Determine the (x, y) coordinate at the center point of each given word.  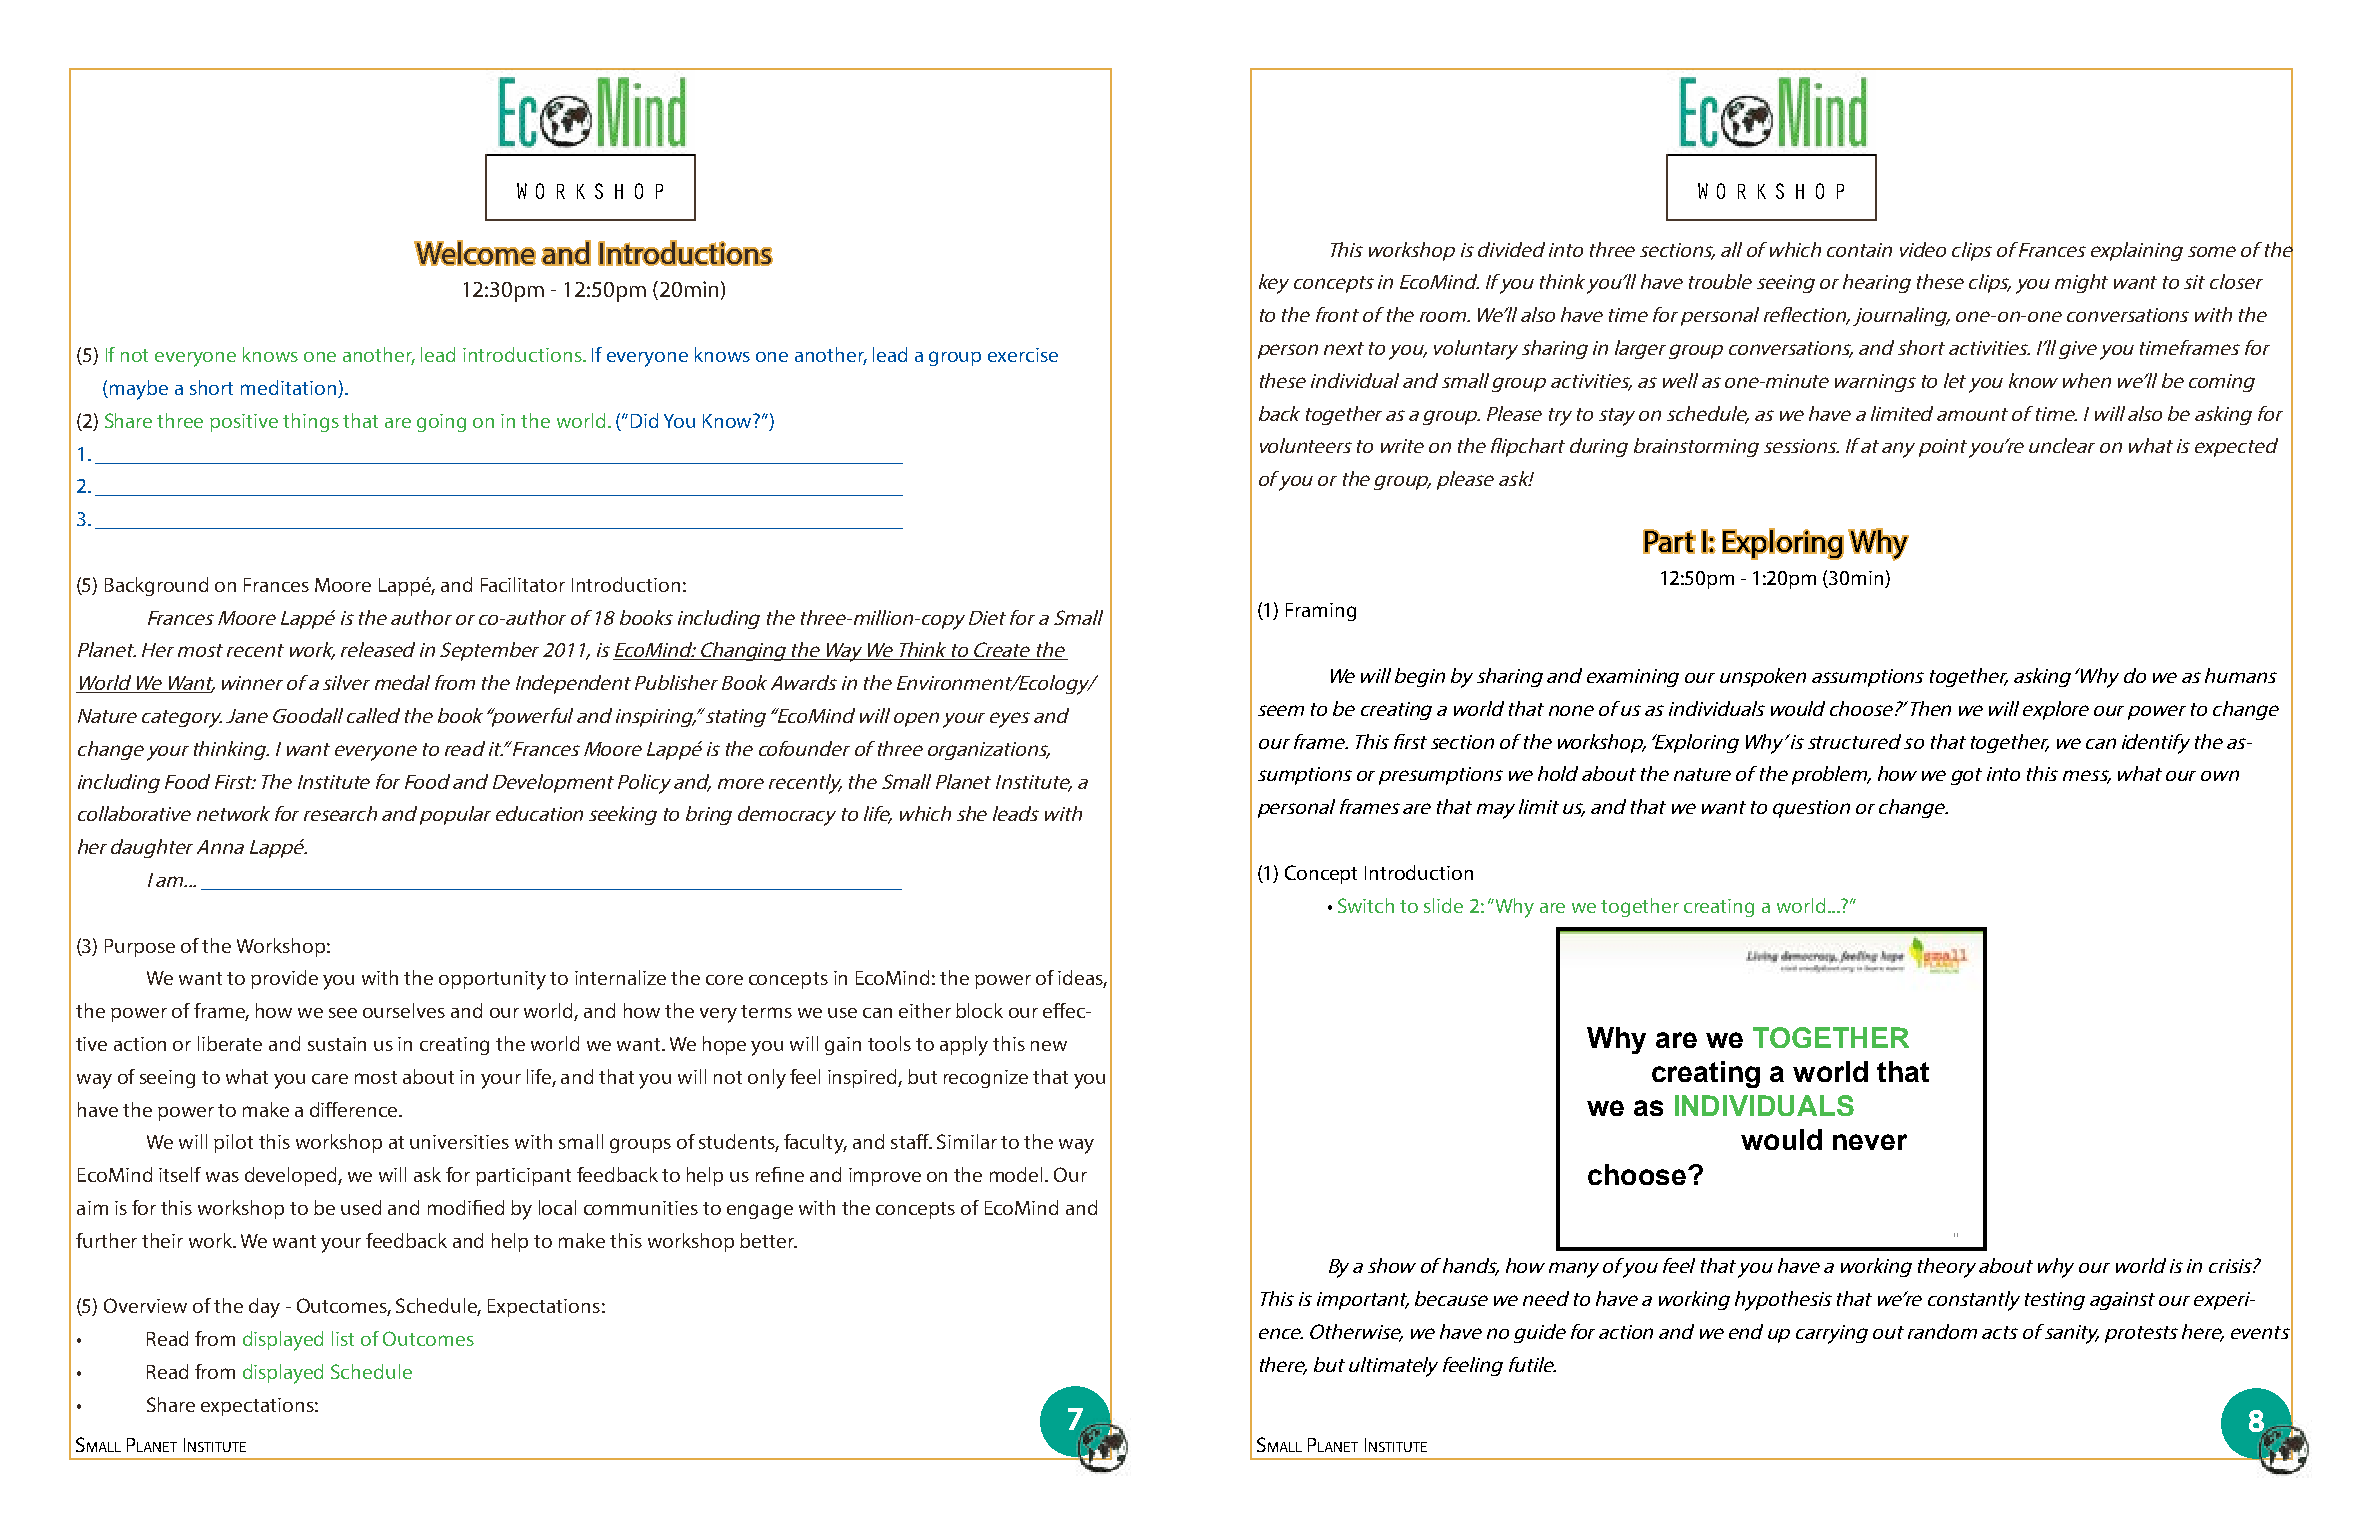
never (1870, 1142)
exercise (1023, 355)
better (768, 1240)
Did (644, 420)
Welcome (475, 253)
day (264, 1308)
